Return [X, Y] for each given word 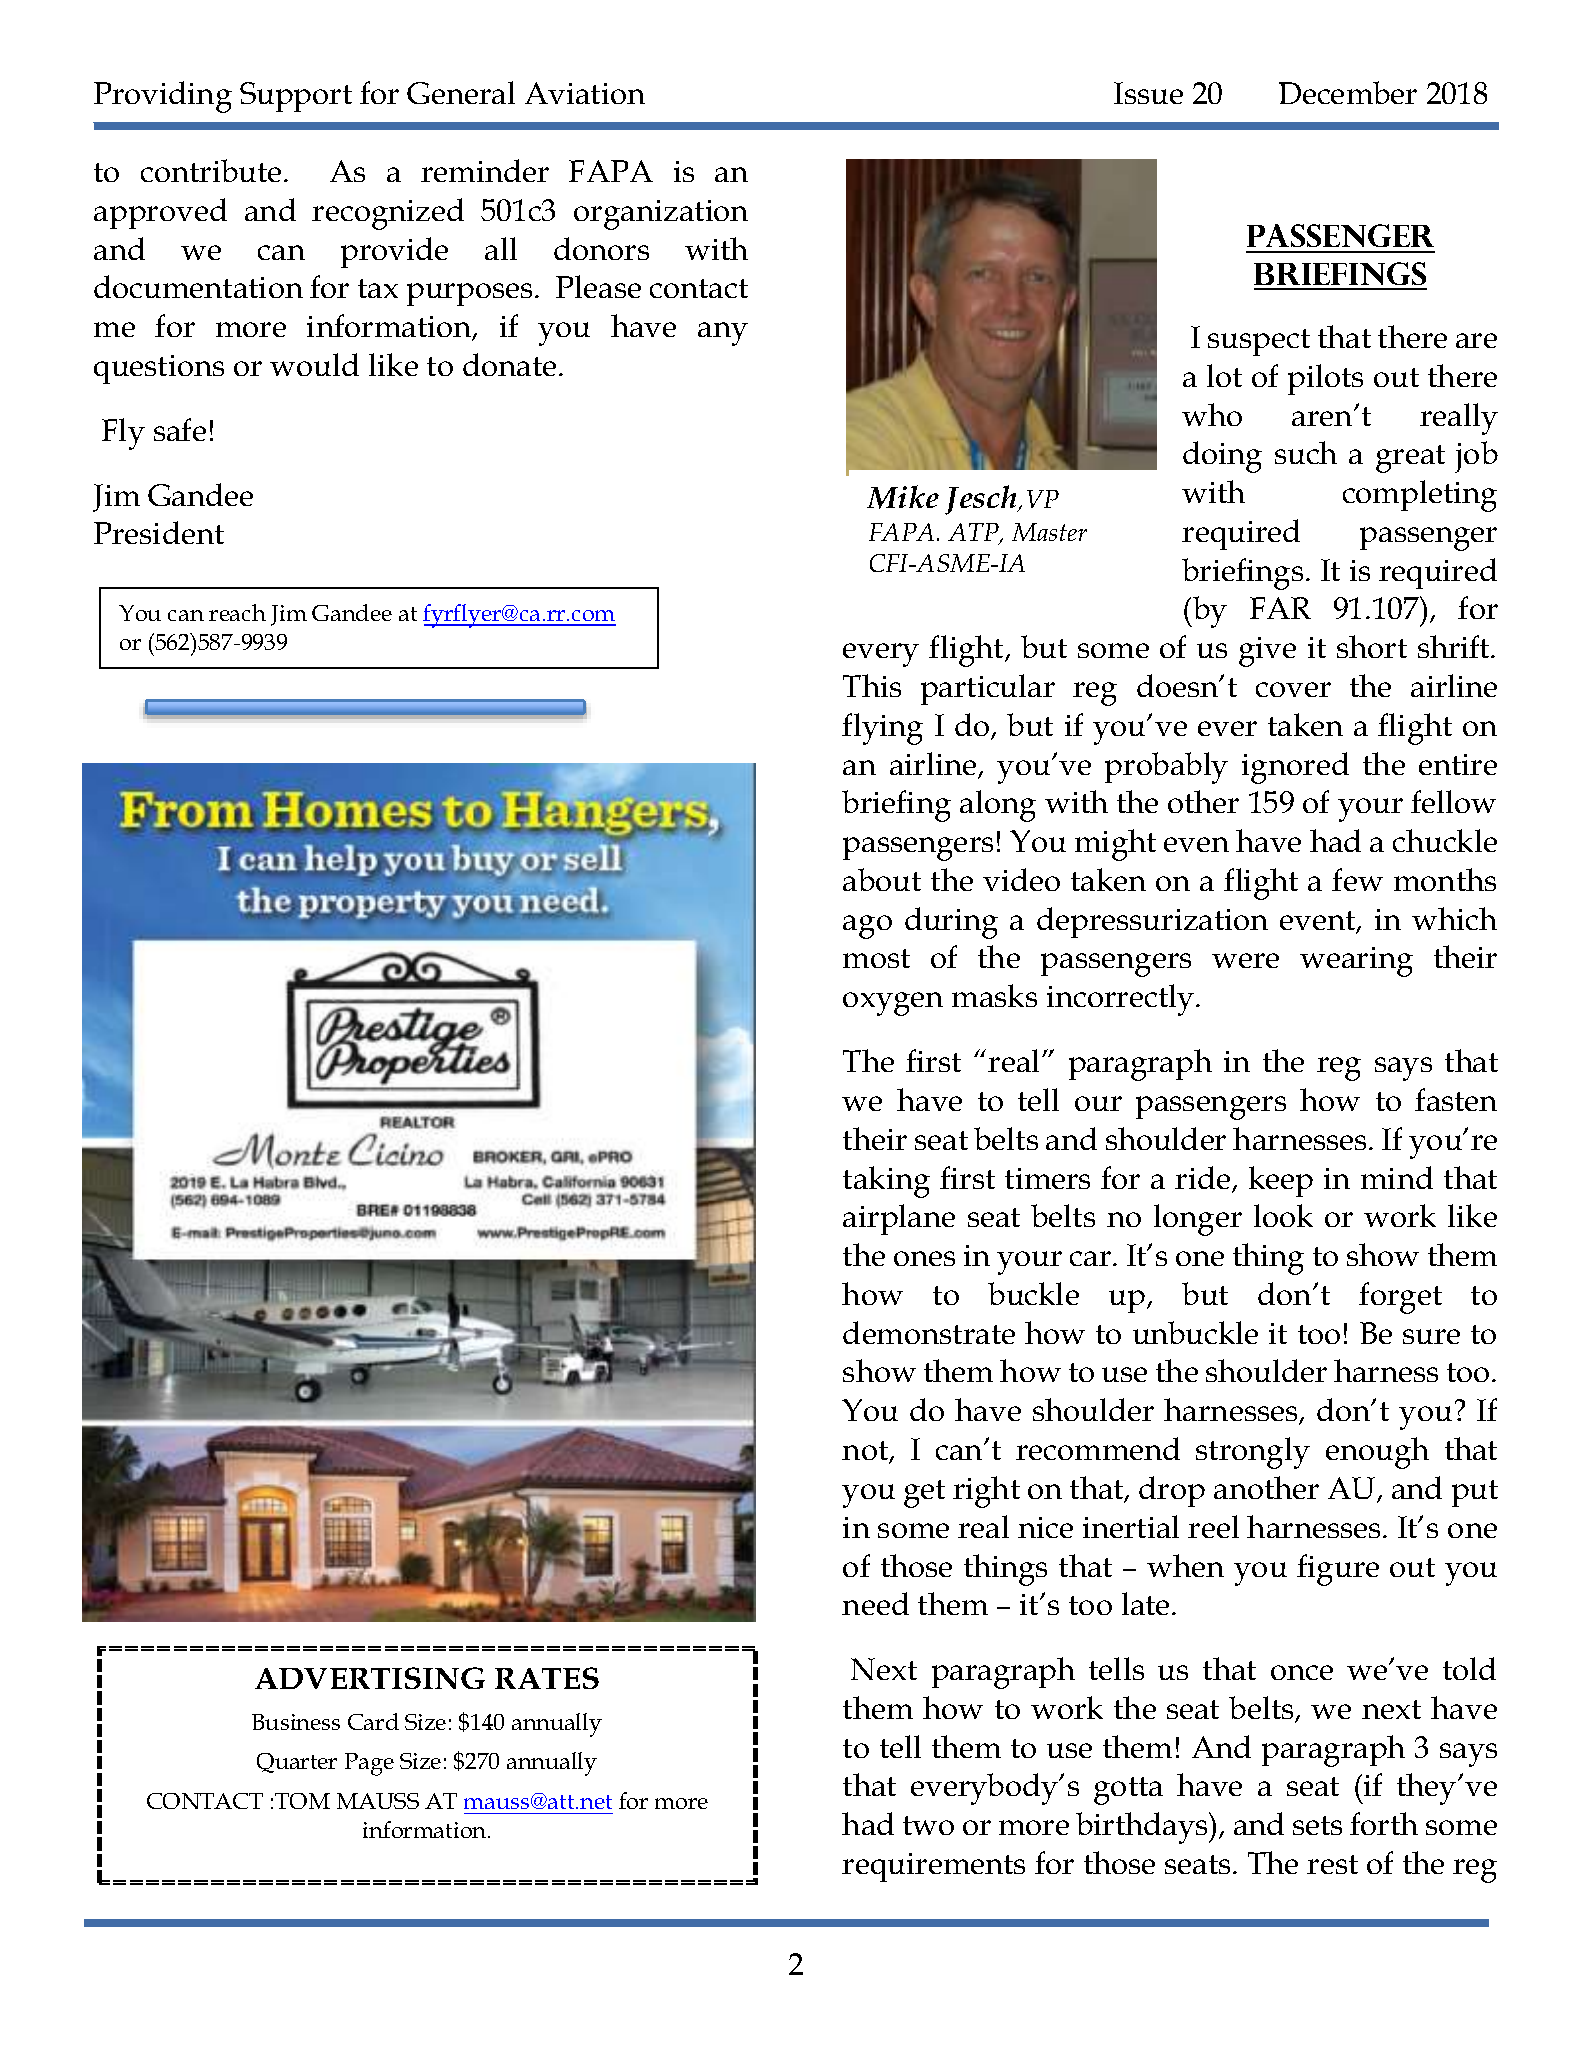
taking [886, 1182]
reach [237, 612]
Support [296, 97]
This [872, 685]
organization [661, 215]
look [1283, 1215]
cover [1293, 689]
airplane [899, 1219]
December [1348, 92]
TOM [302, 1801]
